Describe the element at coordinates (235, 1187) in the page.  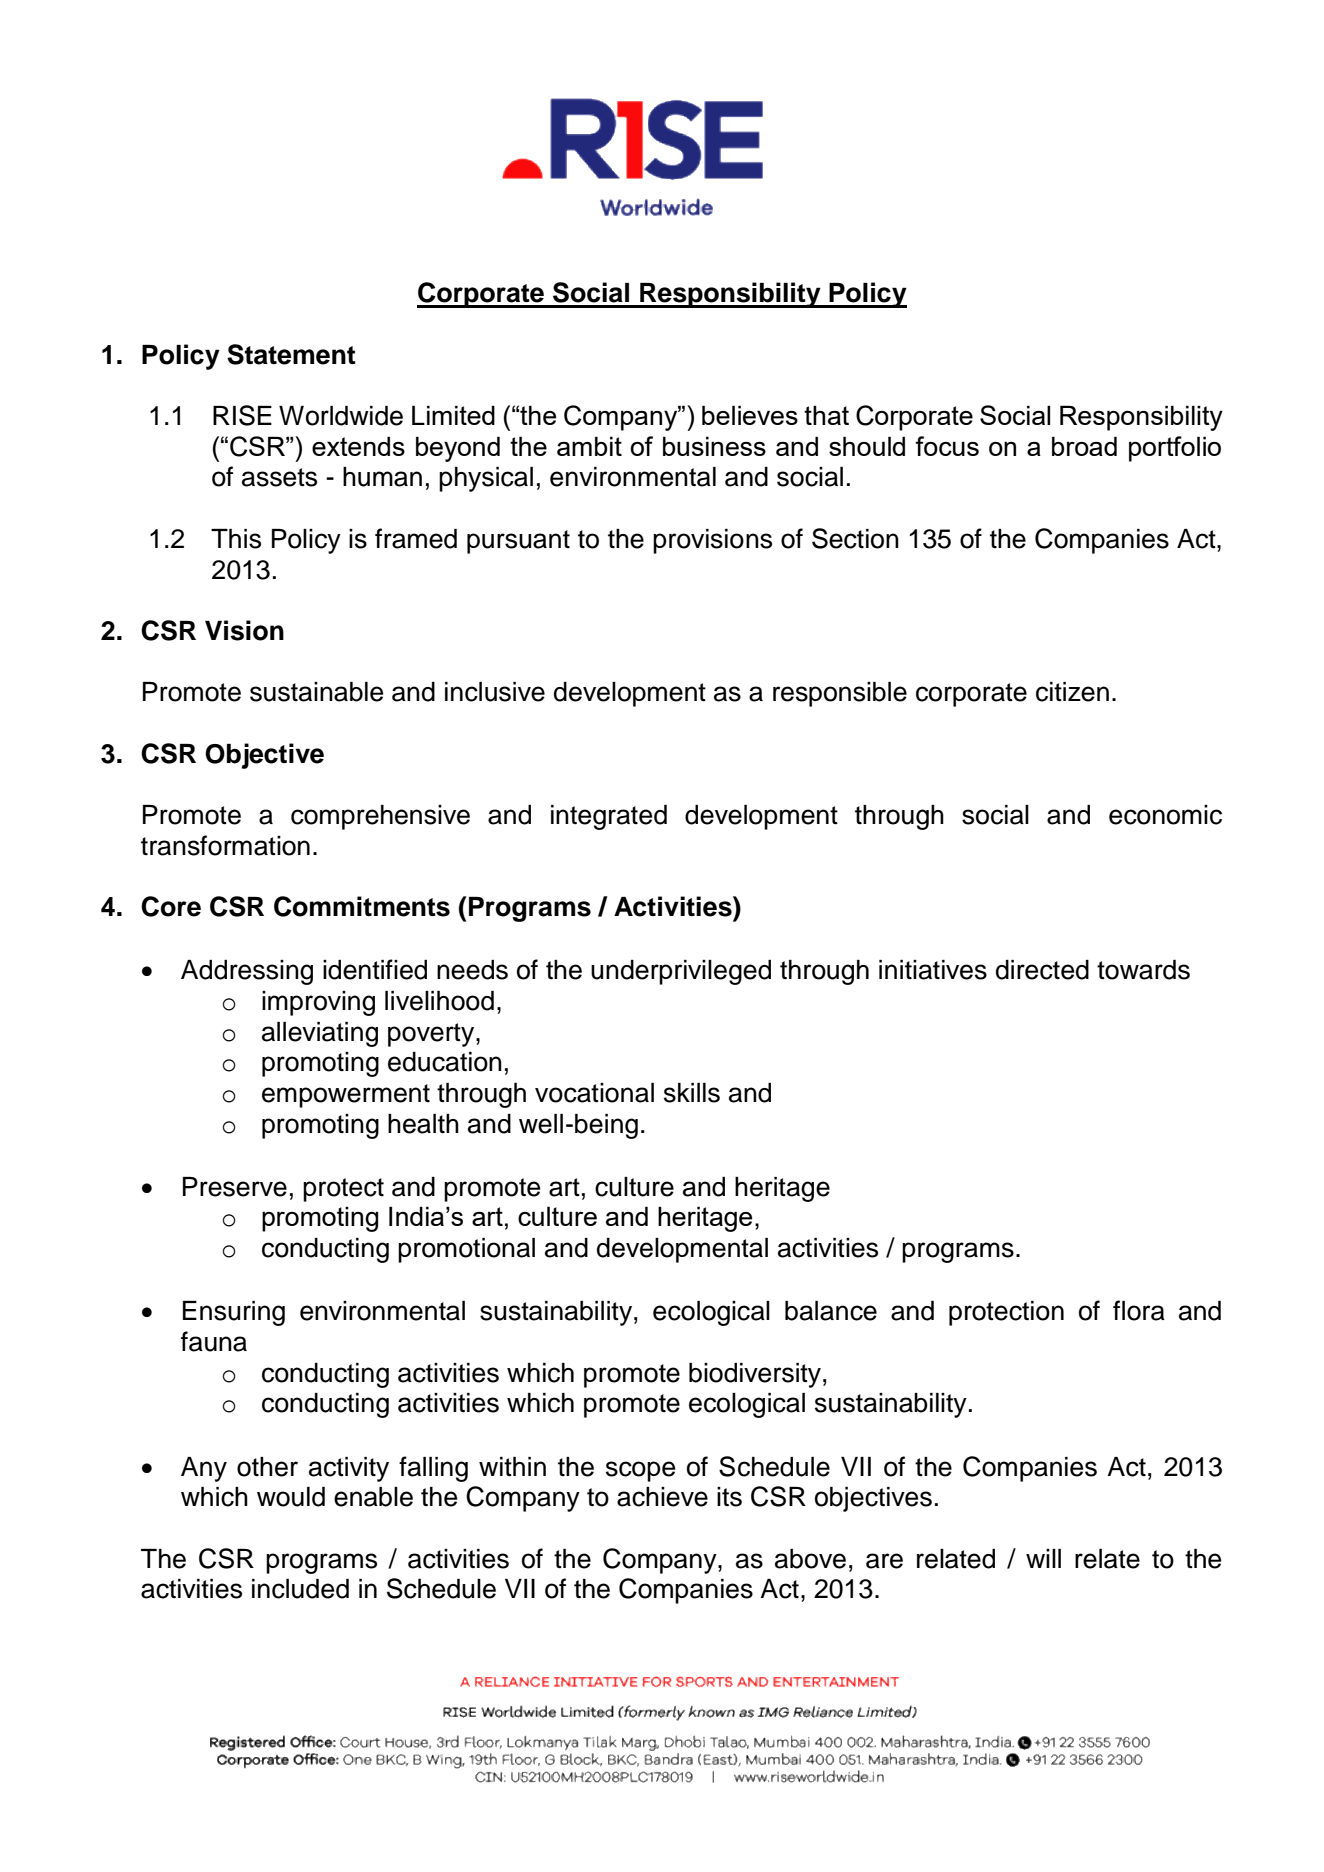
I see `Preserve` at that location.
